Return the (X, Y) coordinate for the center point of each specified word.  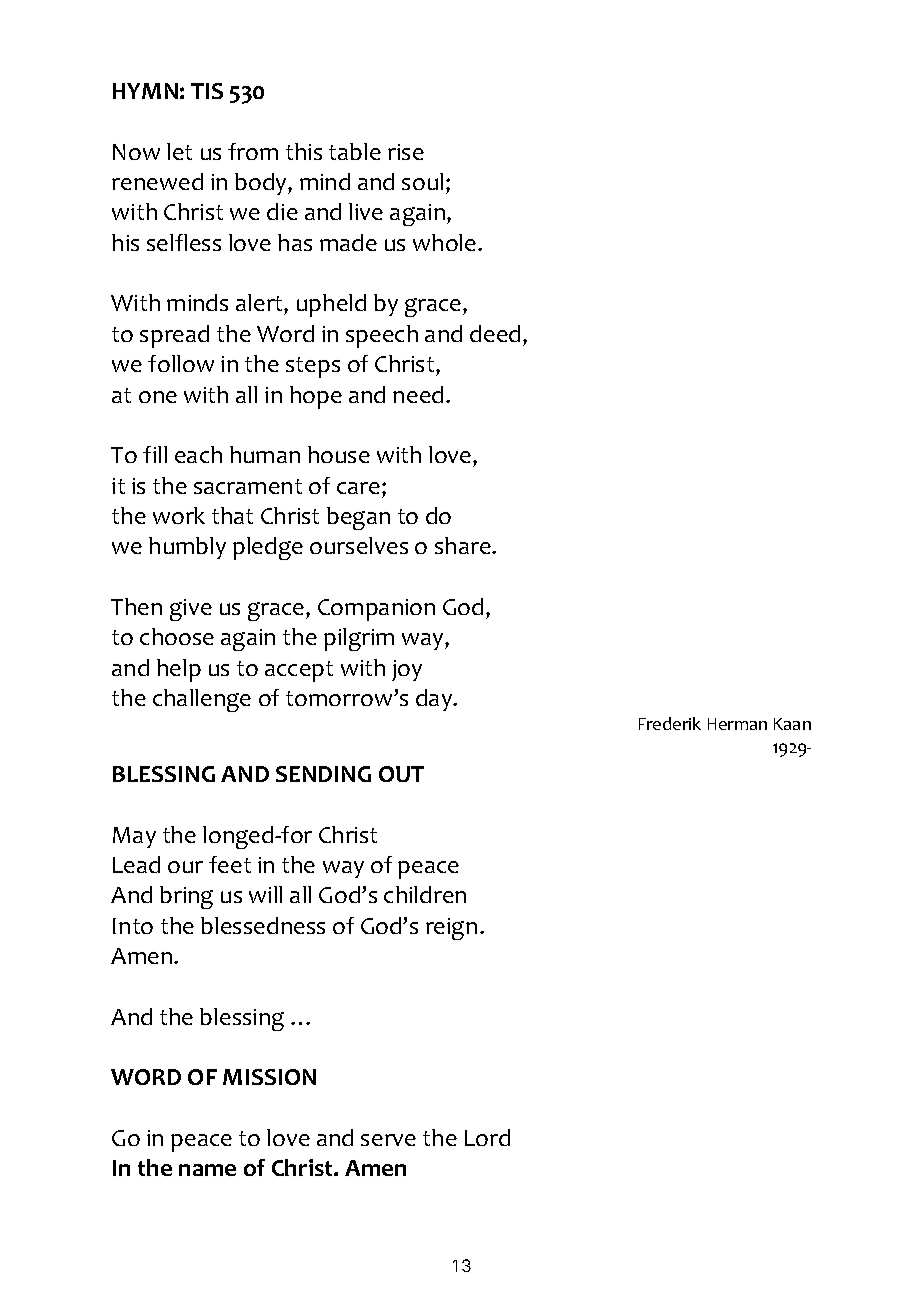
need (418, 394)
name (207, 1170)
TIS (207, 91)
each (198, 454)
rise (406, 152)
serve (388, 1140)
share (464, 545)
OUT (401, 774)
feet (230, 864)
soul (422, 181)
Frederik (670, 723)
